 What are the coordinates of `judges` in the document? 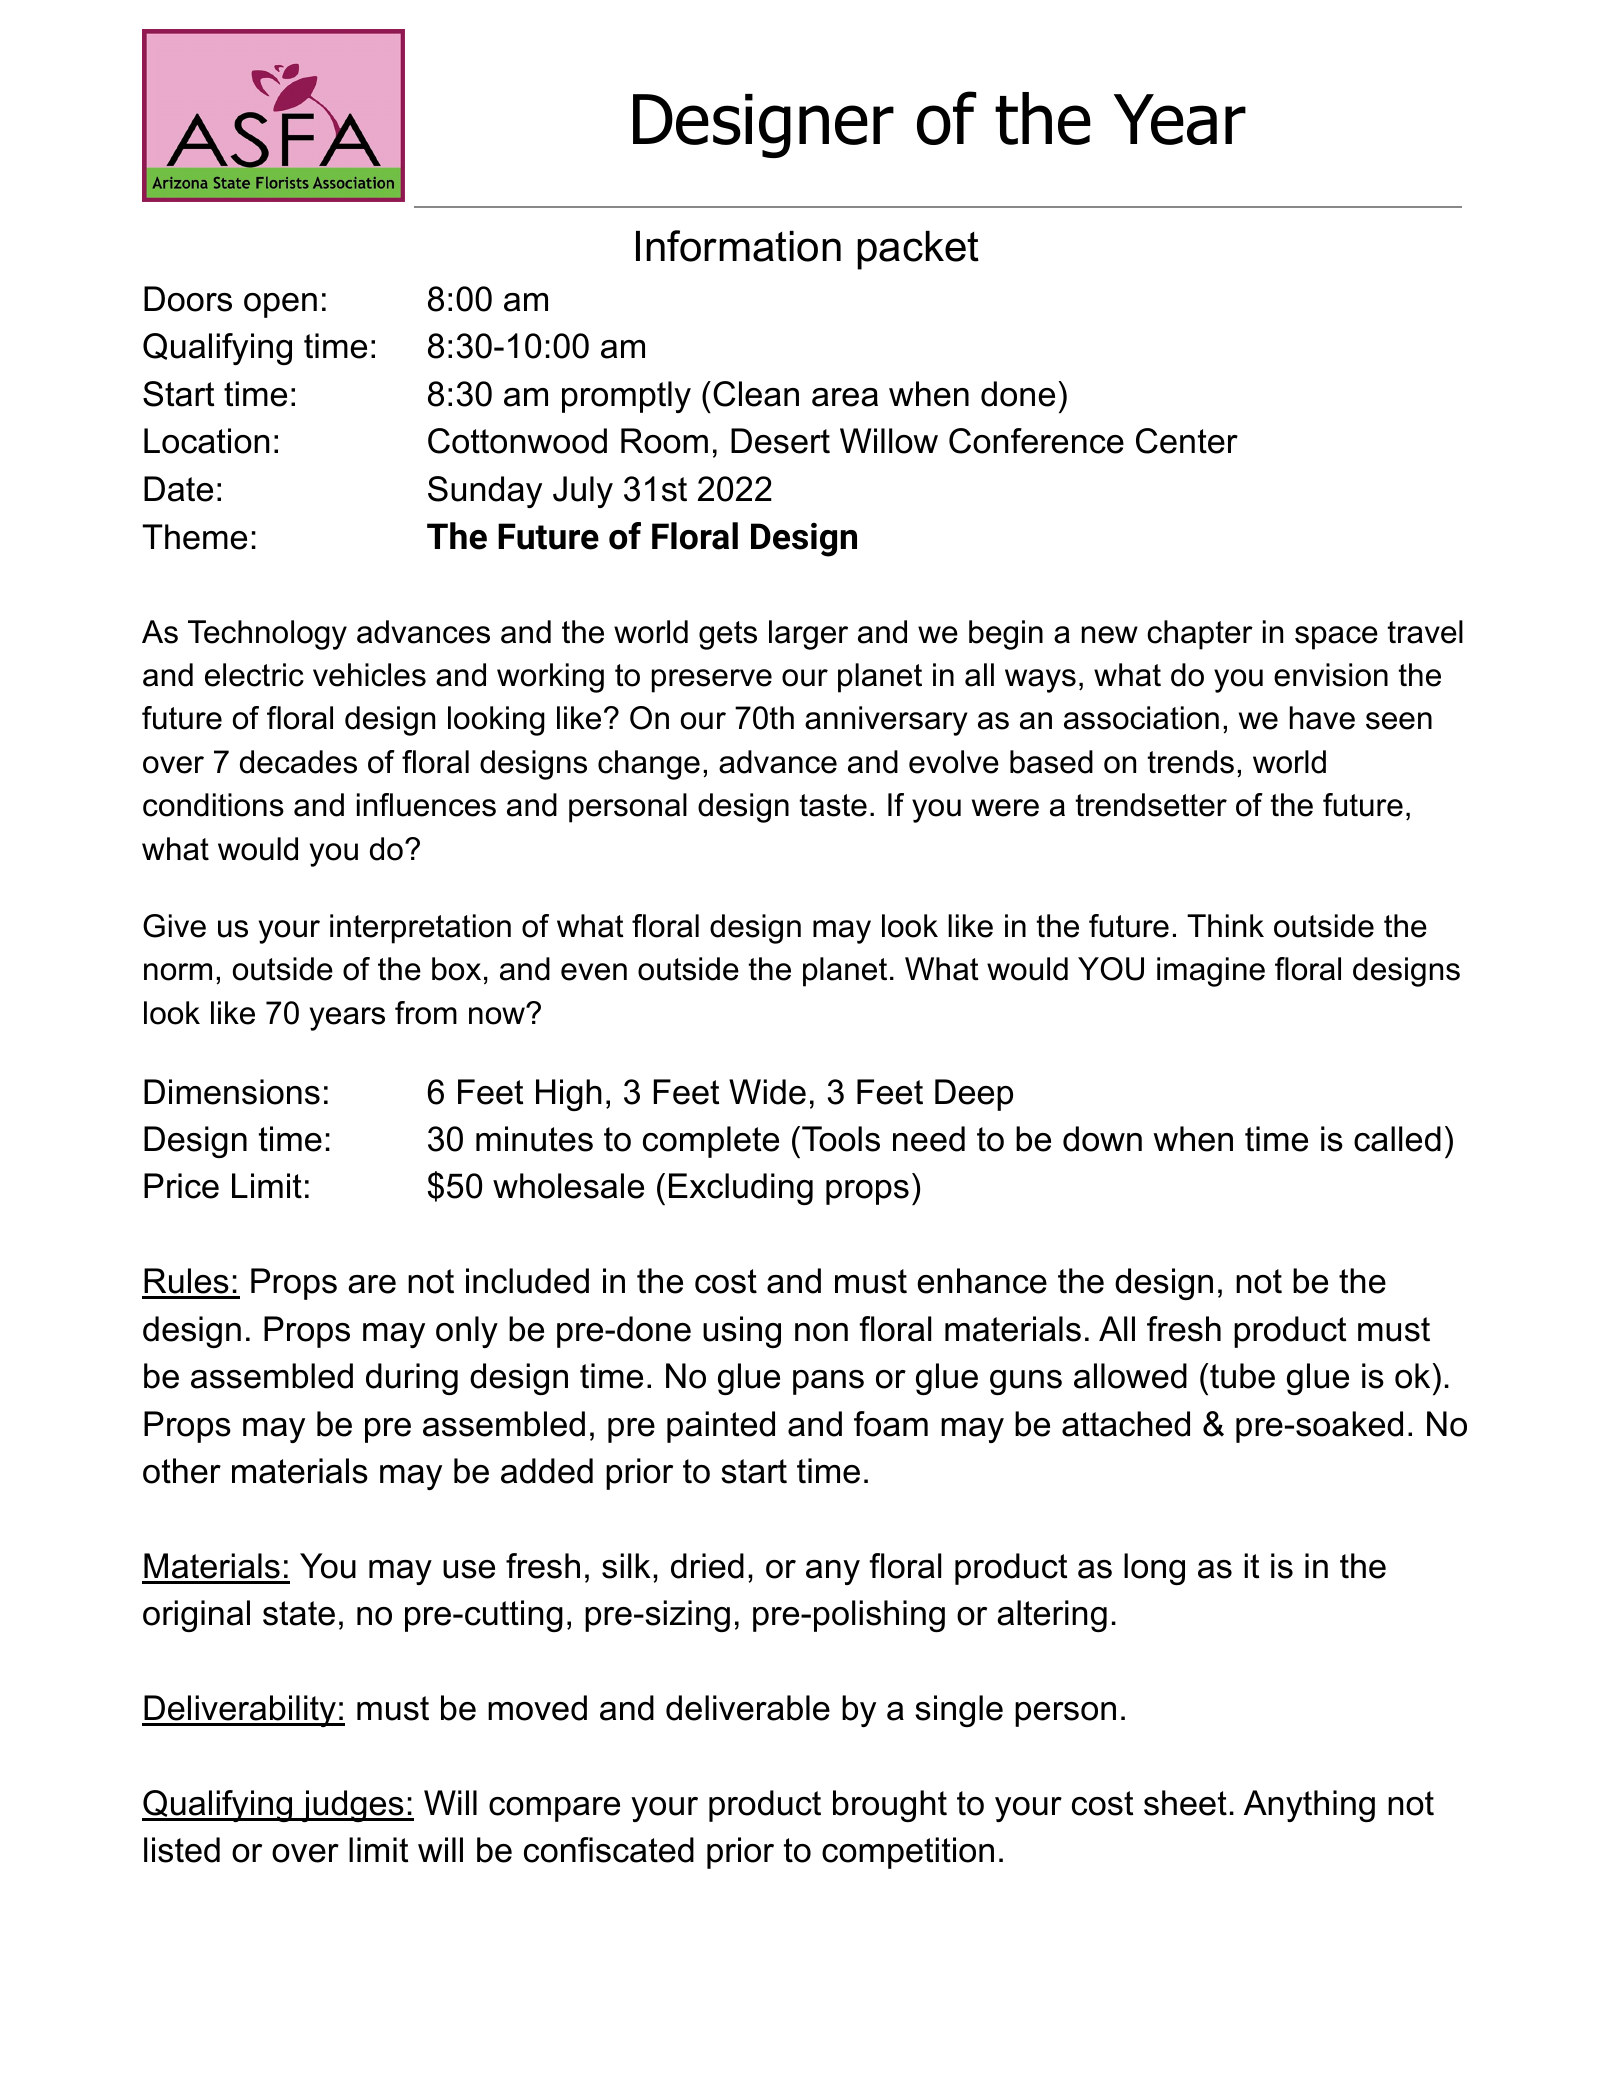 It's located at (353, 1806).
